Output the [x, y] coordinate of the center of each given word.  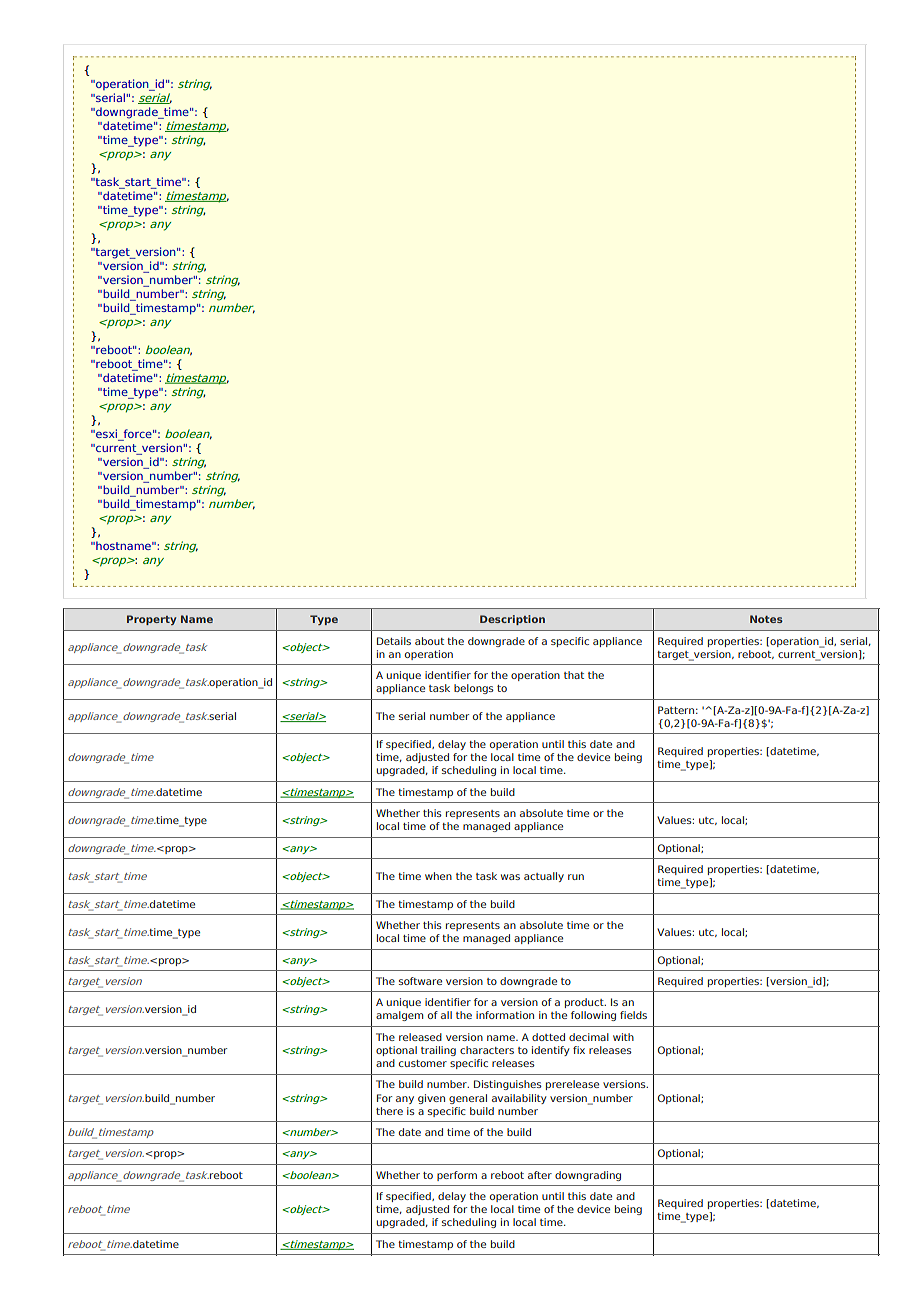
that [574, 675]
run [576, 877]
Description [512, 620]
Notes [766, 619]
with [623, 1037]
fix [579, 1050]
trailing [438, 1051]
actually [544, 877]
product [585, 1003]
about [429, 641]
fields [633, 1015]
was [510, 877]
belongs [474, 689]
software [420, 981]
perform [457, 1176]
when [438, 876]
